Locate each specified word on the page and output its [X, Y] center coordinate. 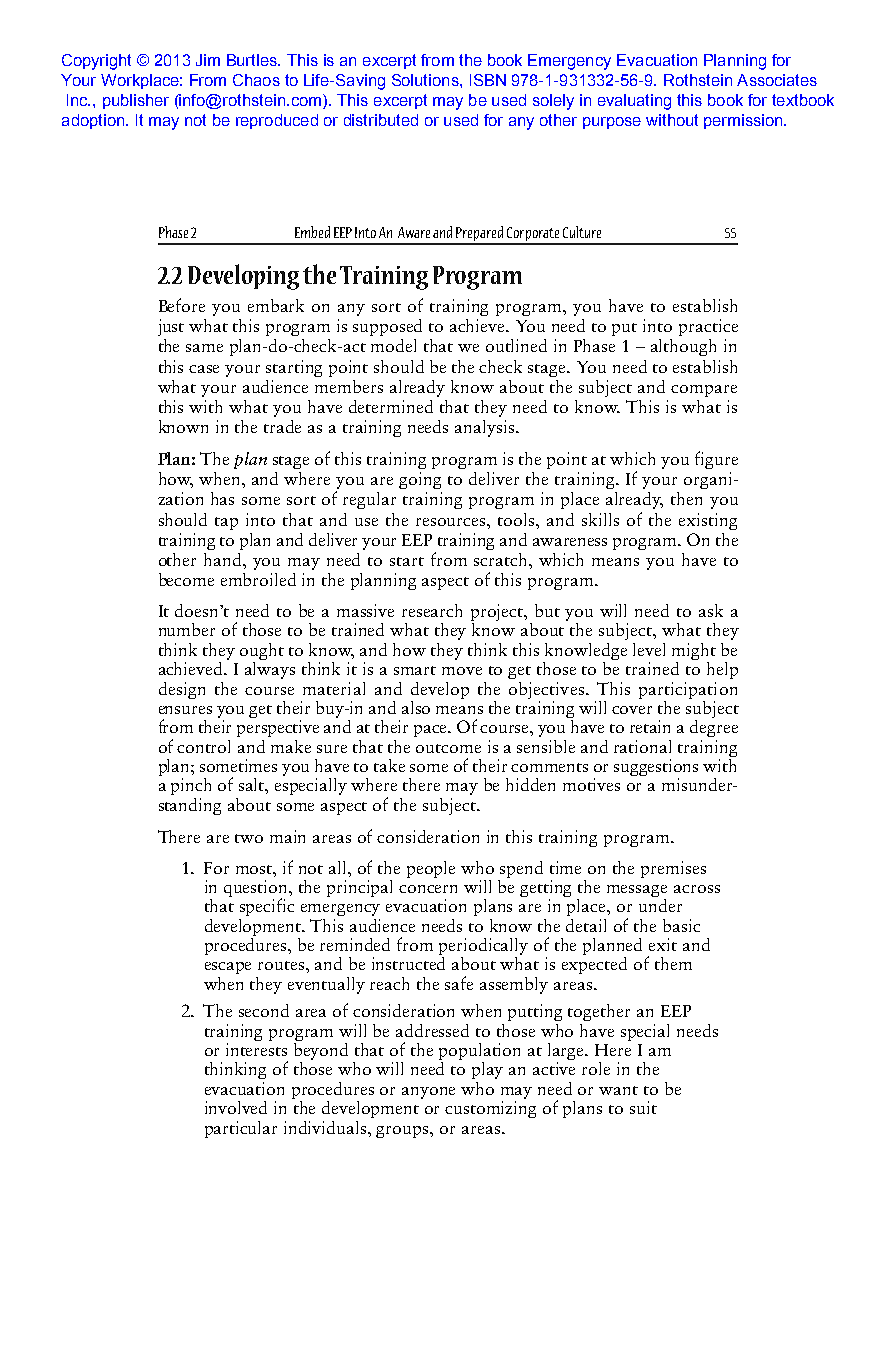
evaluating [634, 102]
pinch [191, 786]
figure [716, 460]
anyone [428, 1093]
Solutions [426, 80]
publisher [136, 101]
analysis [486, 428]
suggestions [656, 769]
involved [236, 1107]
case [204, 369]
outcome [448, 748]
